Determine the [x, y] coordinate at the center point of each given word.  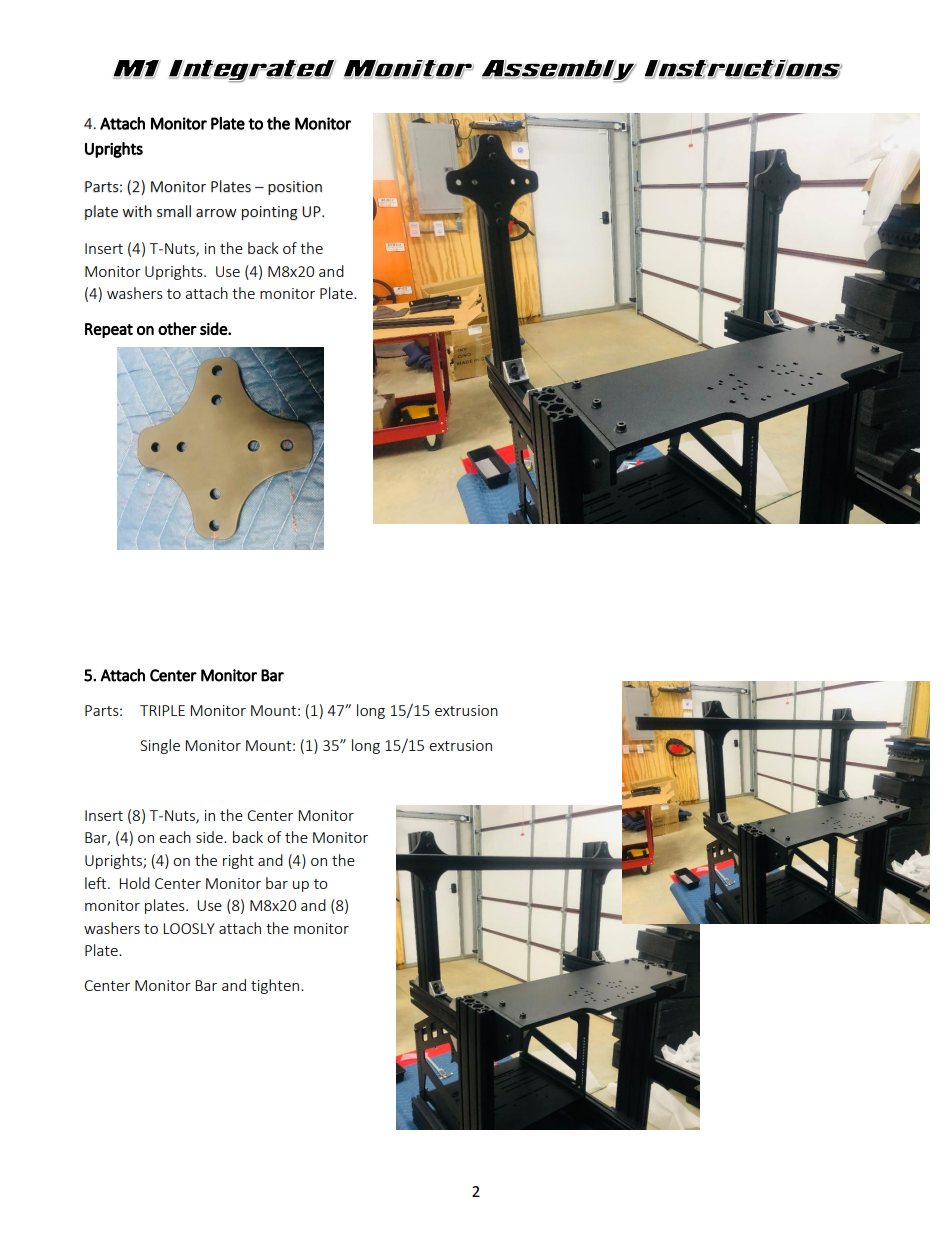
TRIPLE [162, 710]
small [174, 211]
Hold [134, 883]
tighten [276, 986]
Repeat [109, 330]
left [97, 883]
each [175, 837]
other [177, 328]
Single [160, 746]
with [137, 211]
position [295, 188]
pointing [270, 213]
